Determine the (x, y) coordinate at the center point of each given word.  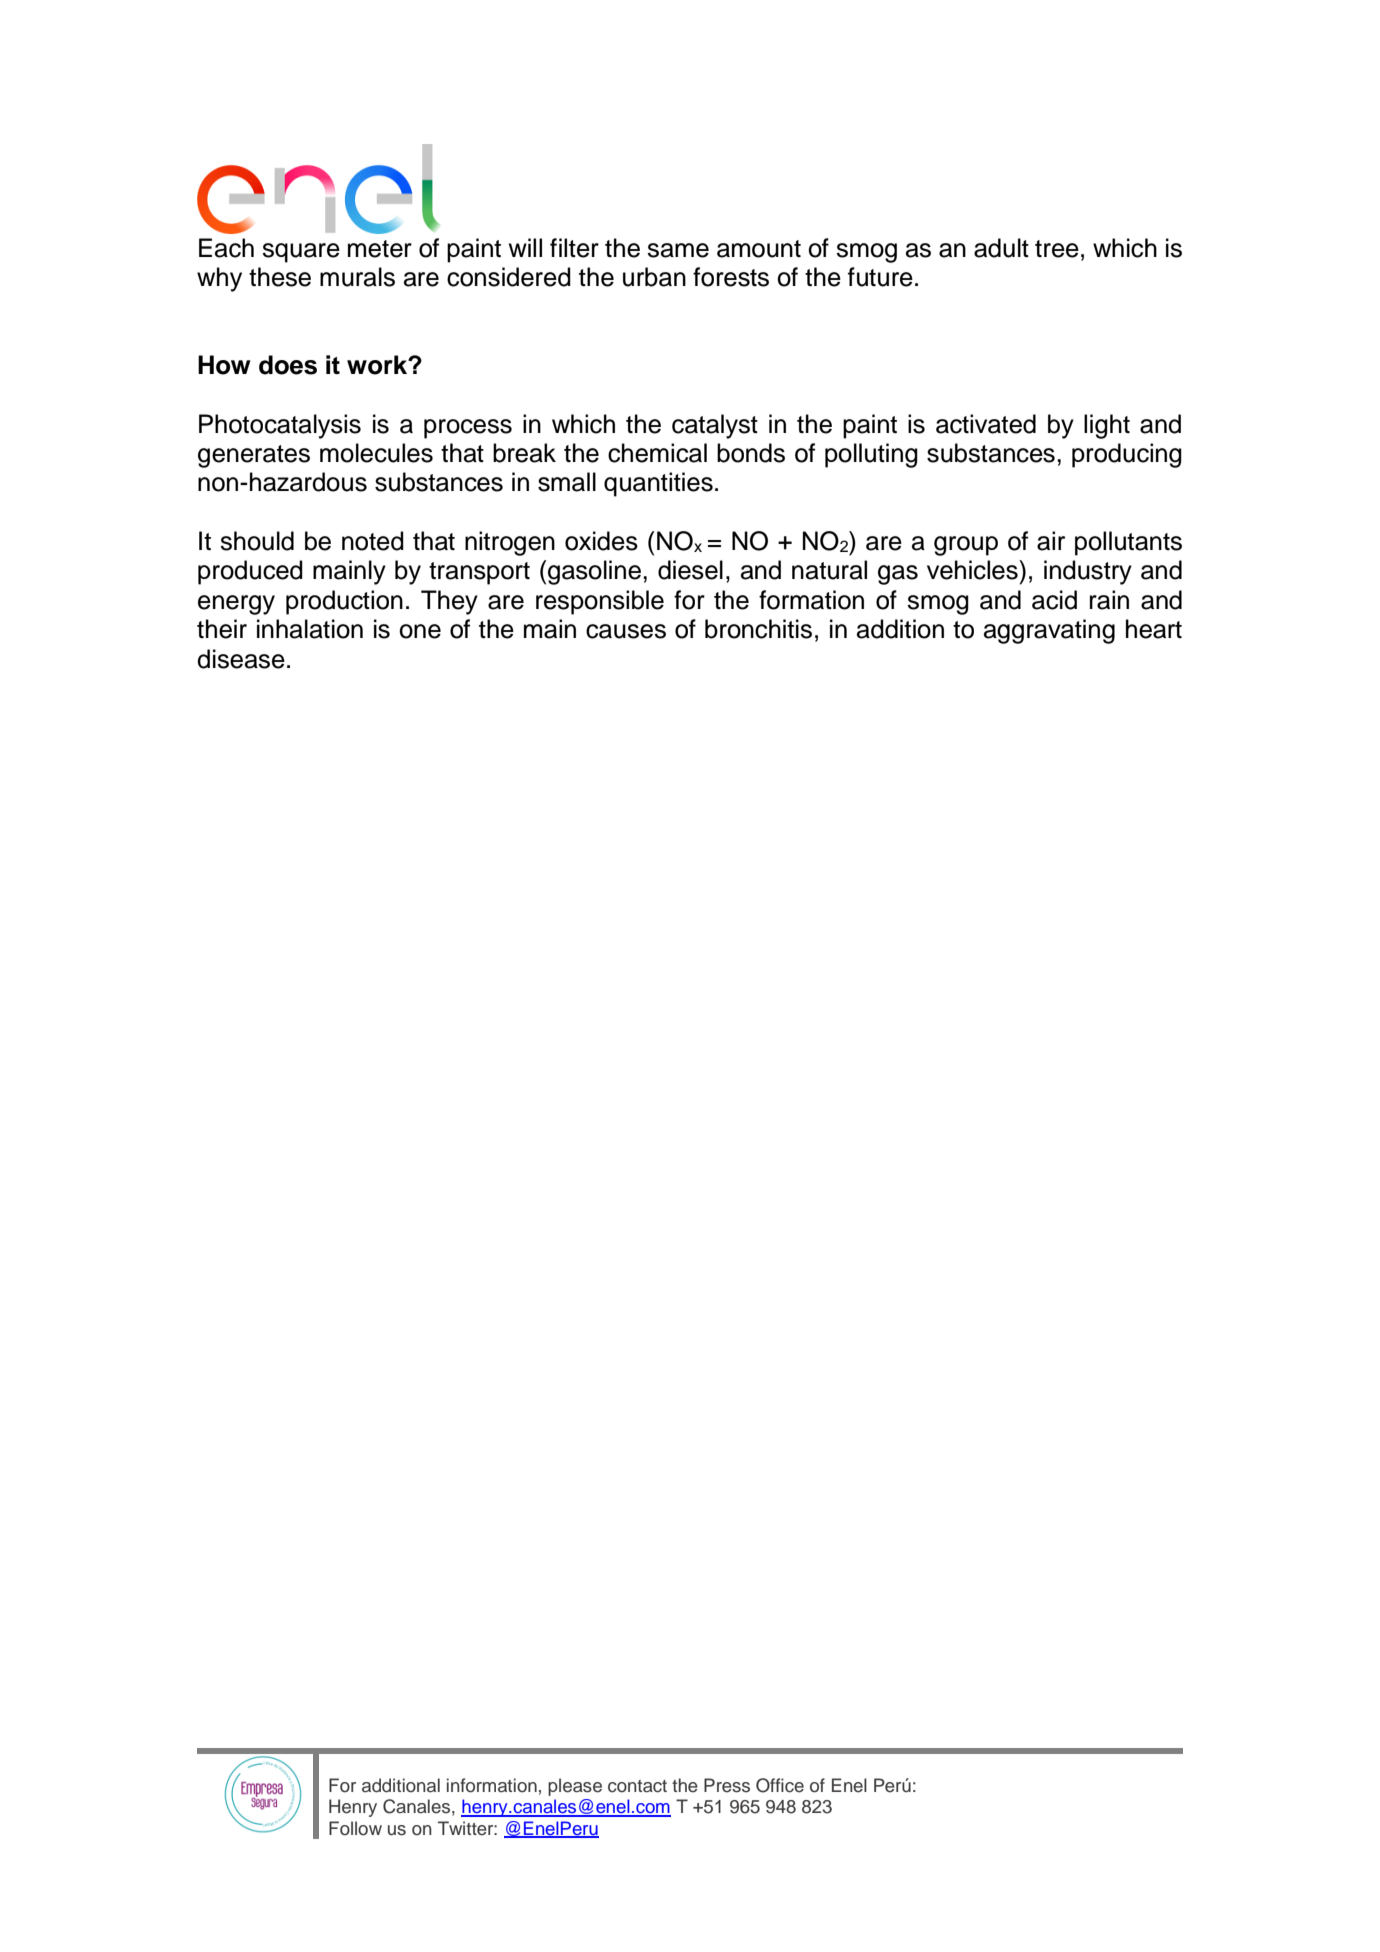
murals (357, 277)
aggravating (1049, 631)
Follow (355, 1828)
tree (1057, 249)
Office (780, 1785)
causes (626, 631)
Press (727, 1785)
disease (241, 659)
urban (654, 277)
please (575, 1787)
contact (637, 1786)
